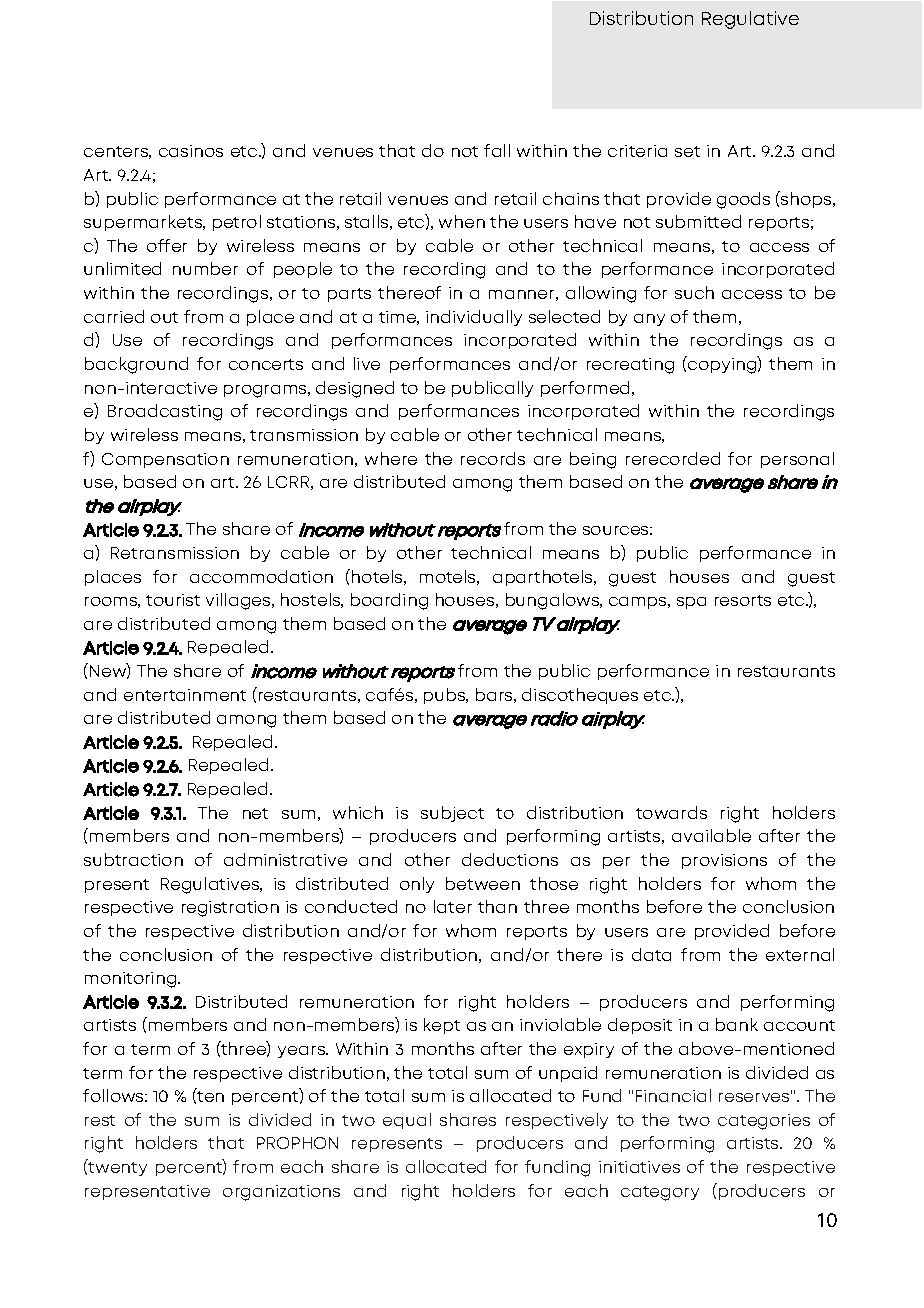  Describe the element at coordinates (407, 1121) in the screenshot. I see `equal` at that location.
